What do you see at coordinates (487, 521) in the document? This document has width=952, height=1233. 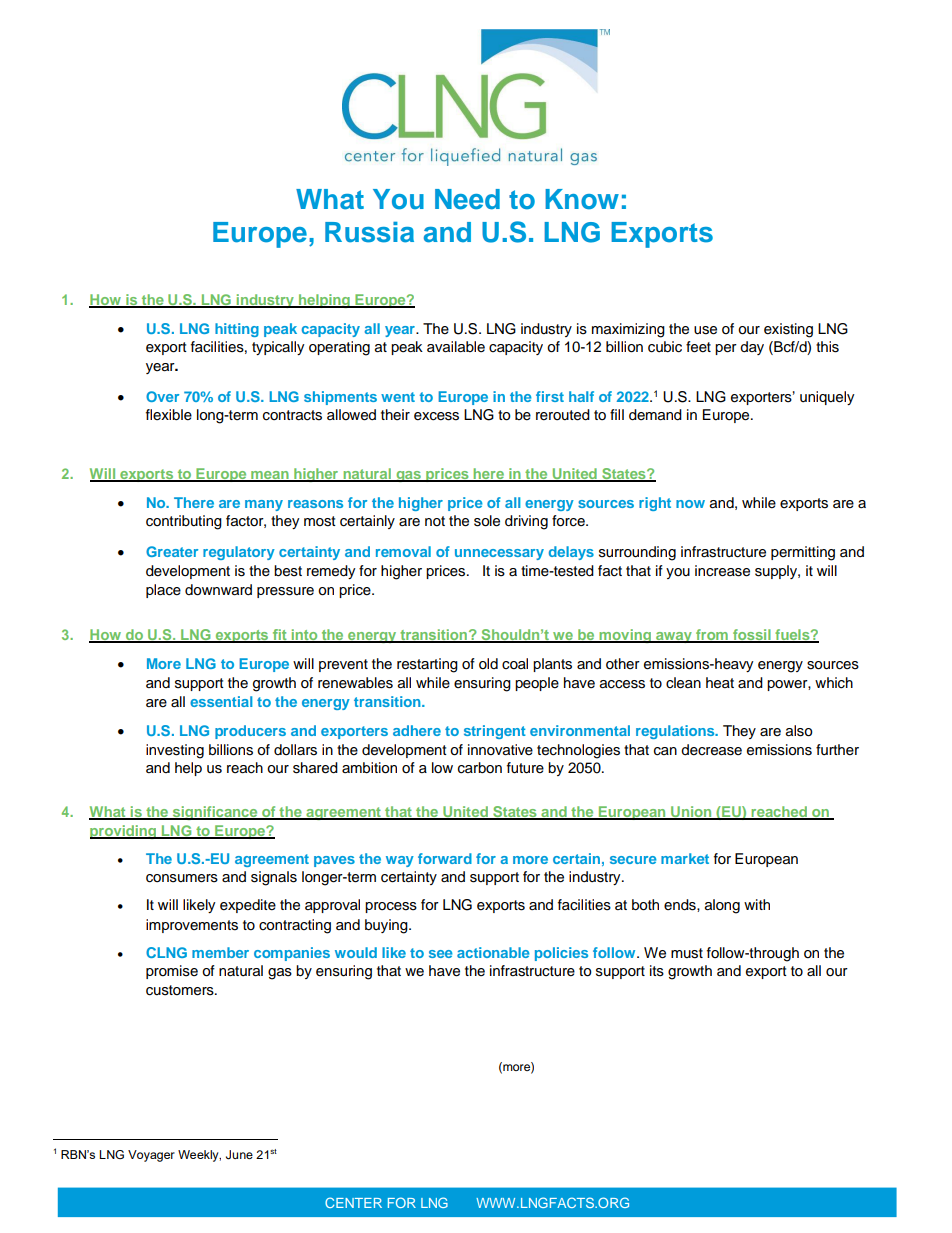 I see `sole` at bounding box center [487, 521].
